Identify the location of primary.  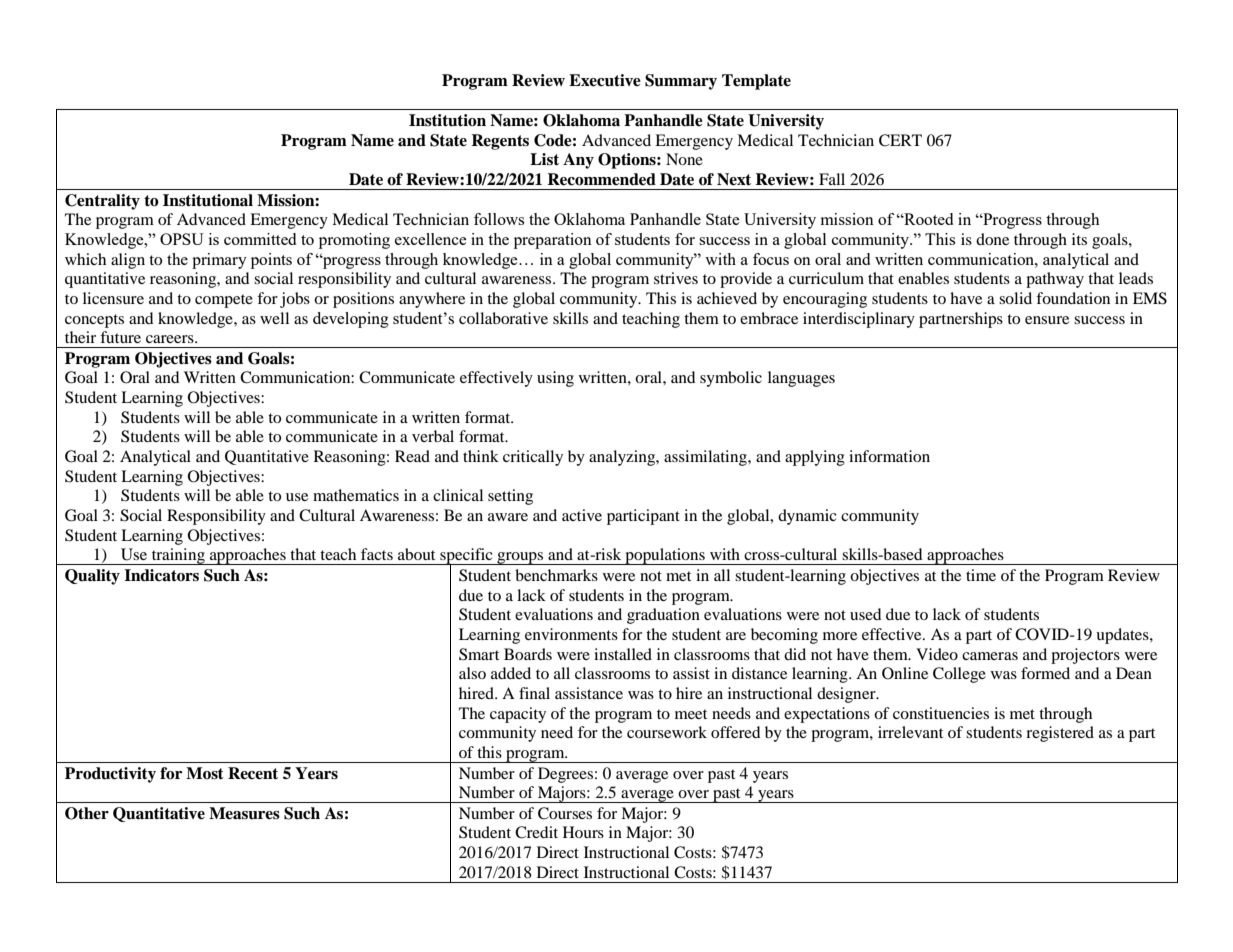
(219, 261).
